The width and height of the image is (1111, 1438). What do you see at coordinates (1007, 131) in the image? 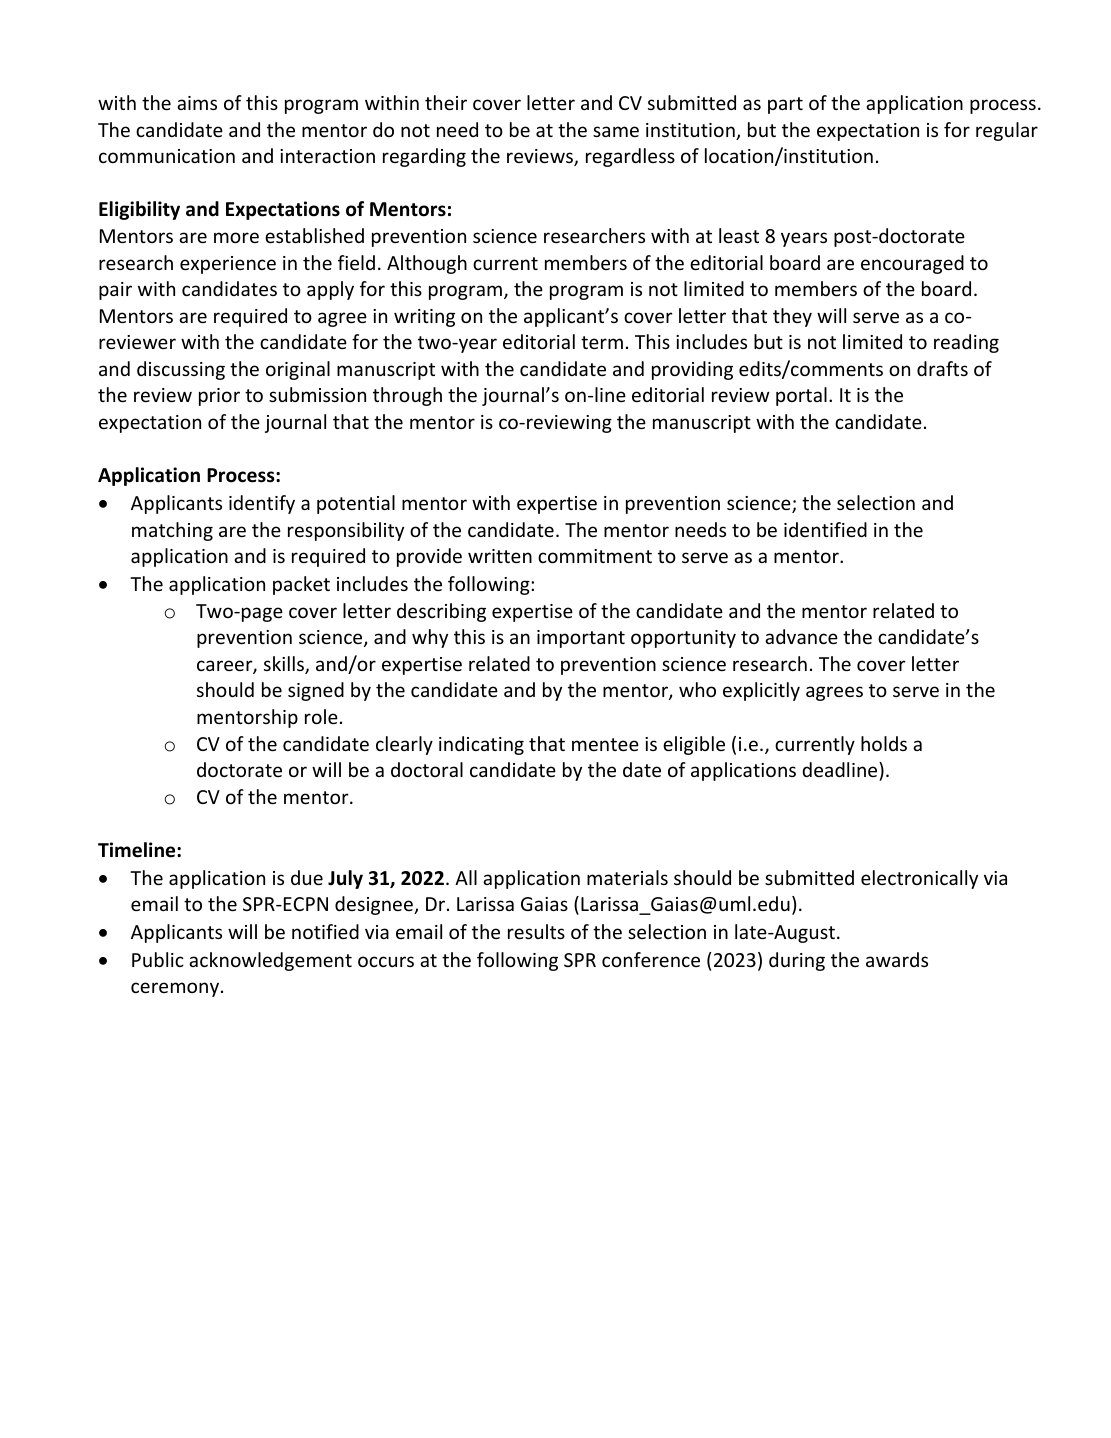
I see `regular` at bounding box center [1007, 131].
